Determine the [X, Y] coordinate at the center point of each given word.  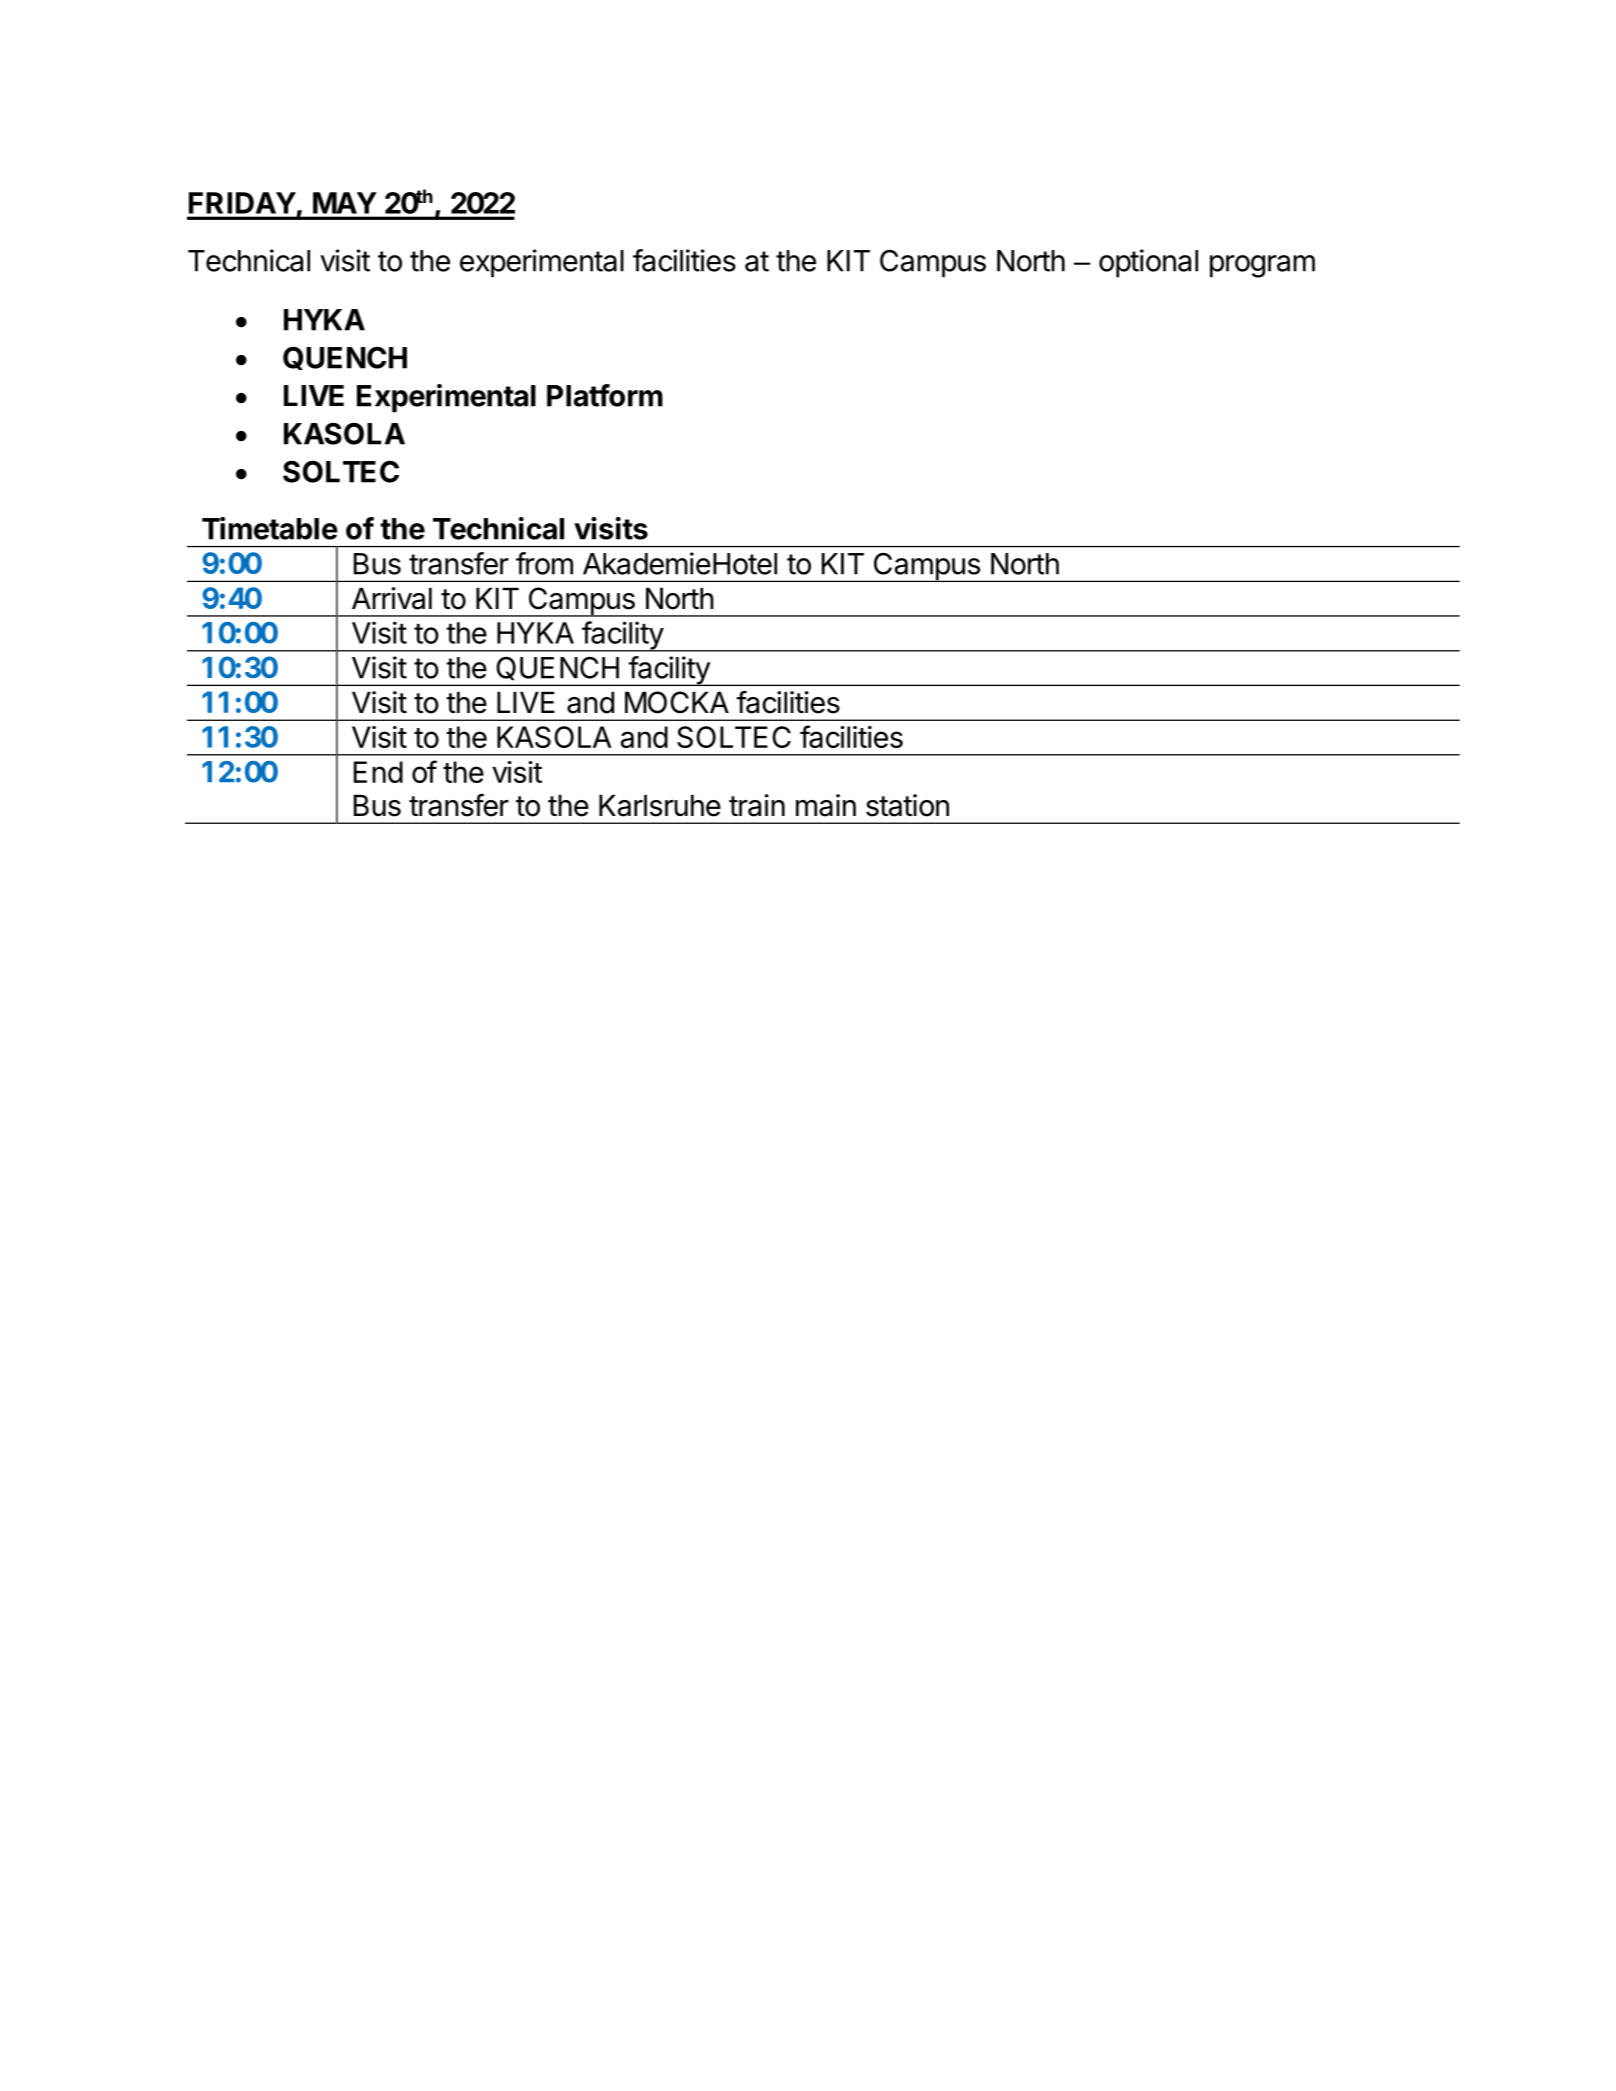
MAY [344, 203]
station [907, 805]
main [826, 805]
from [544, 563]
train [757, 805]
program [1262, 266]
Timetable [270, 528]
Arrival [392, 598]
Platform [605, 395]
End [378, 772]
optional [1148, 263]
